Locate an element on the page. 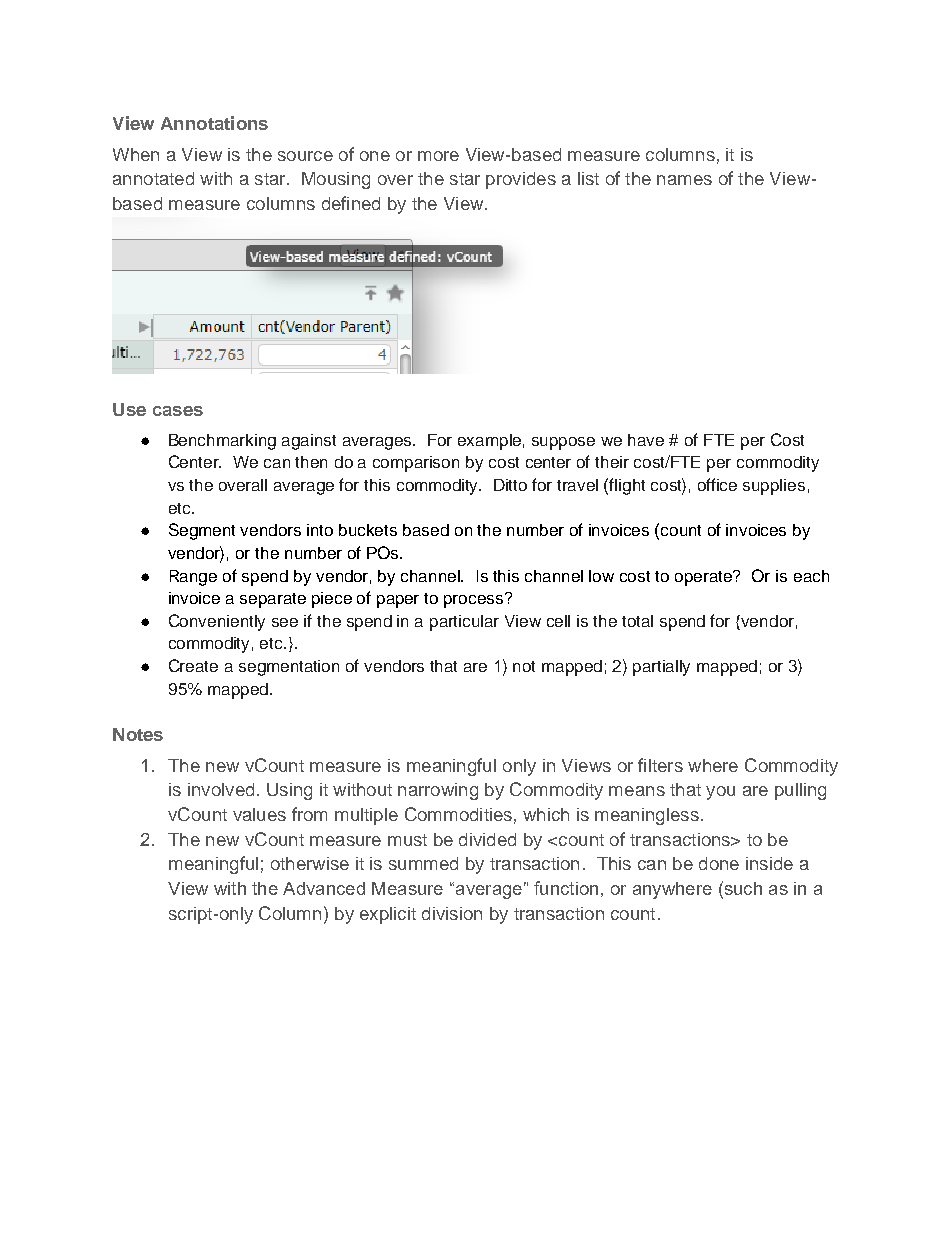 Image resolution: width=952 pixels, height=1233 pixels. Notes is located at coordinates (138, 734).
